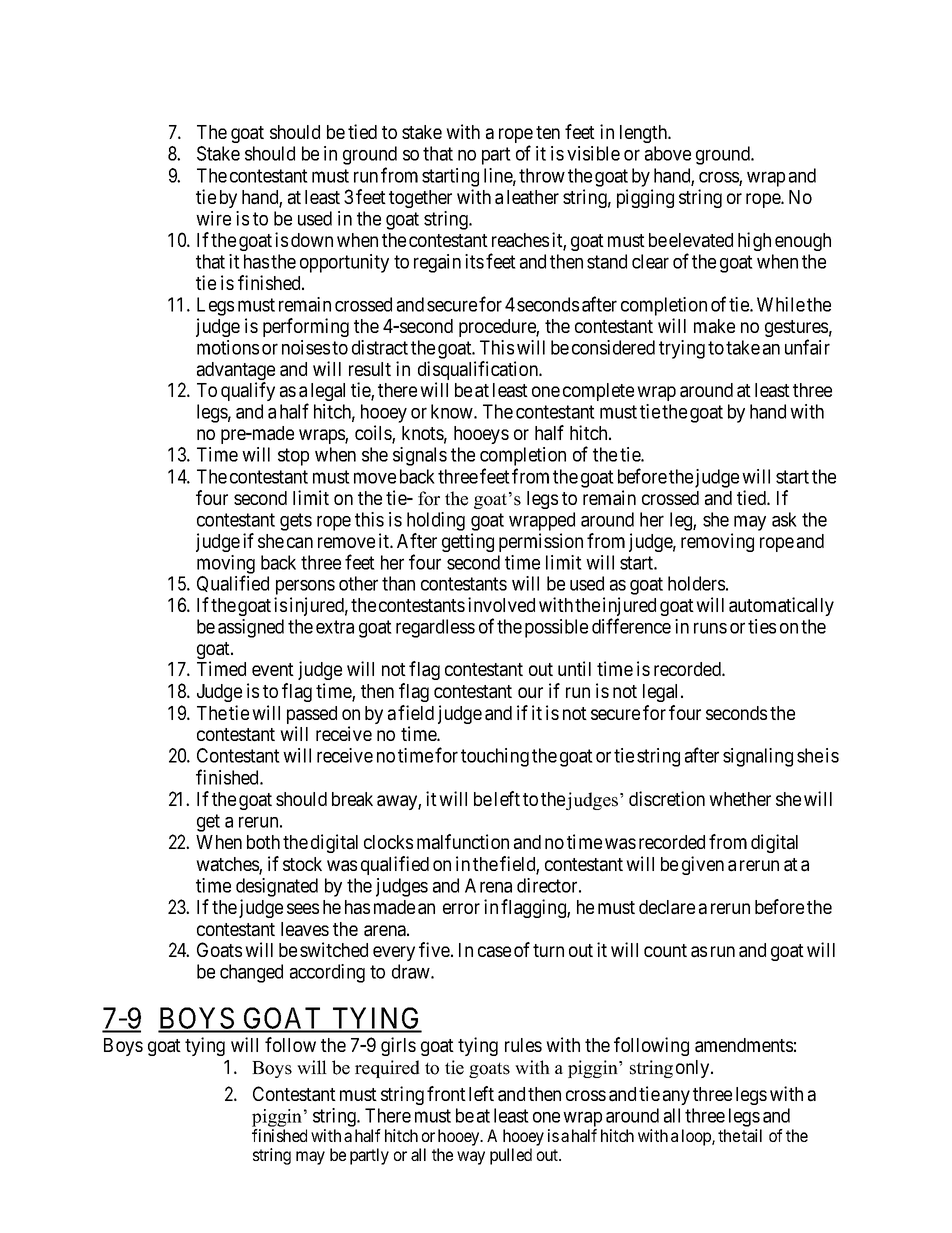 The width and height of the screenshot is (952, 1233). I want to click on runs, so click(710, 628).
